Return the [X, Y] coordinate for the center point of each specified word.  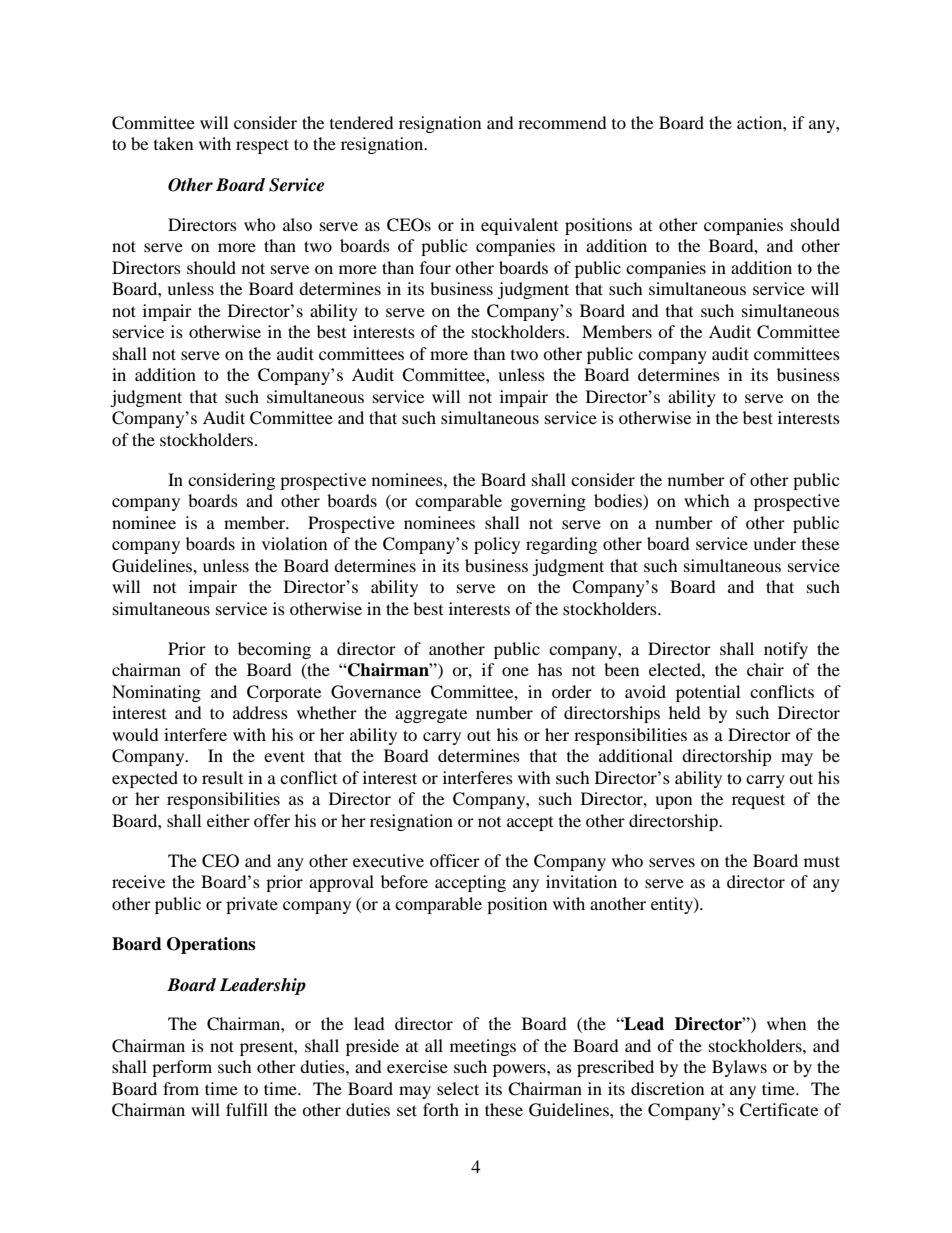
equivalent [519, 226]
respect [262, 146]
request [758, 801]
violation [294, 543]
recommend [562, 122]
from [181, 1088]
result [222, 777]
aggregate [431, 715]
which [707, 500]
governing [548, 502]
